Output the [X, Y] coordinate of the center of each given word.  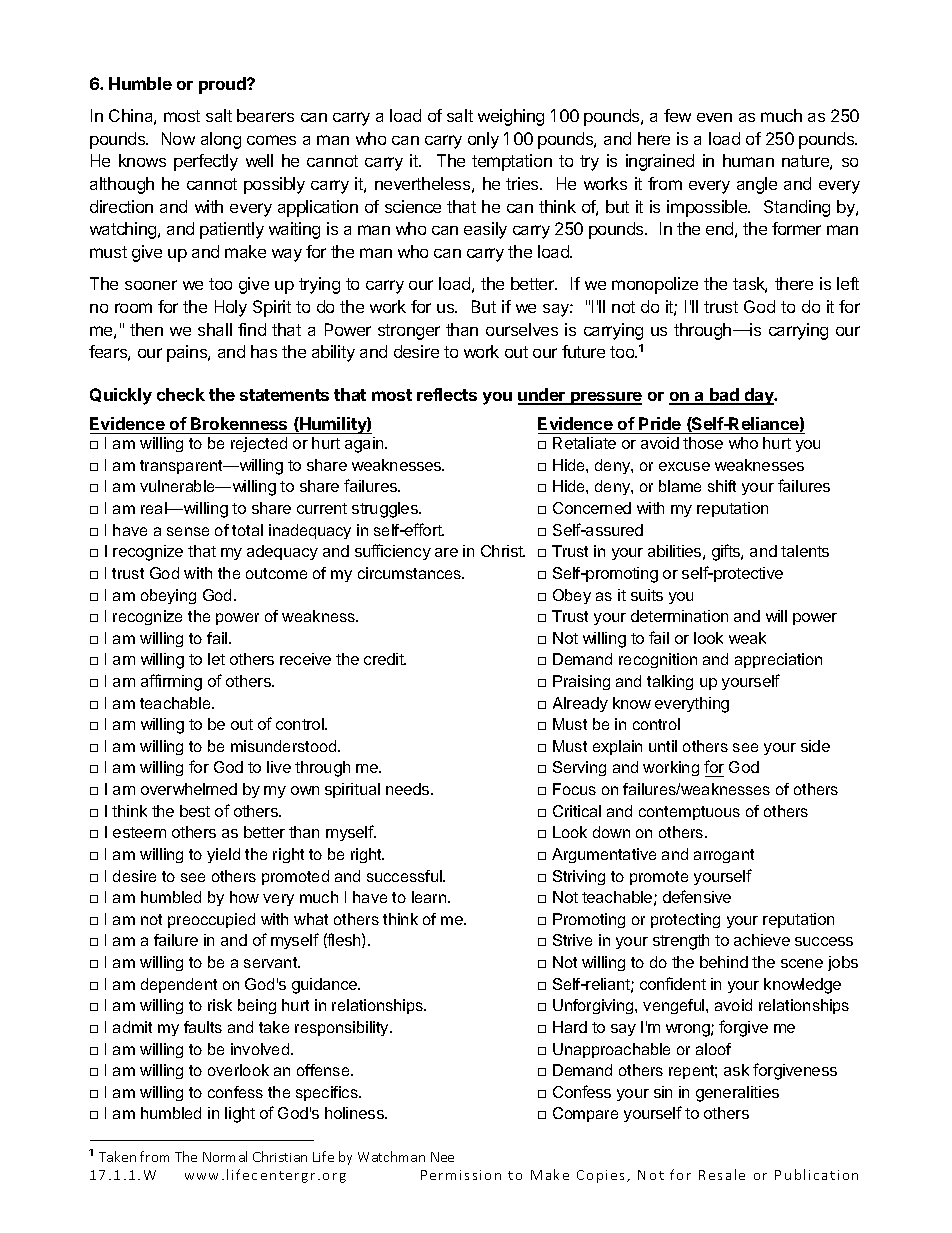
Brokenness [239, 423]
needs [409, 789]
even [714, 117]
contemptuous [689, 813]
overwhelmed [189, 789]
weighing [511, 117]
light [240, 1115]
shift [722, 486]
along [221, 140]
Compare [585, 1114]
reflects [447, 394]
